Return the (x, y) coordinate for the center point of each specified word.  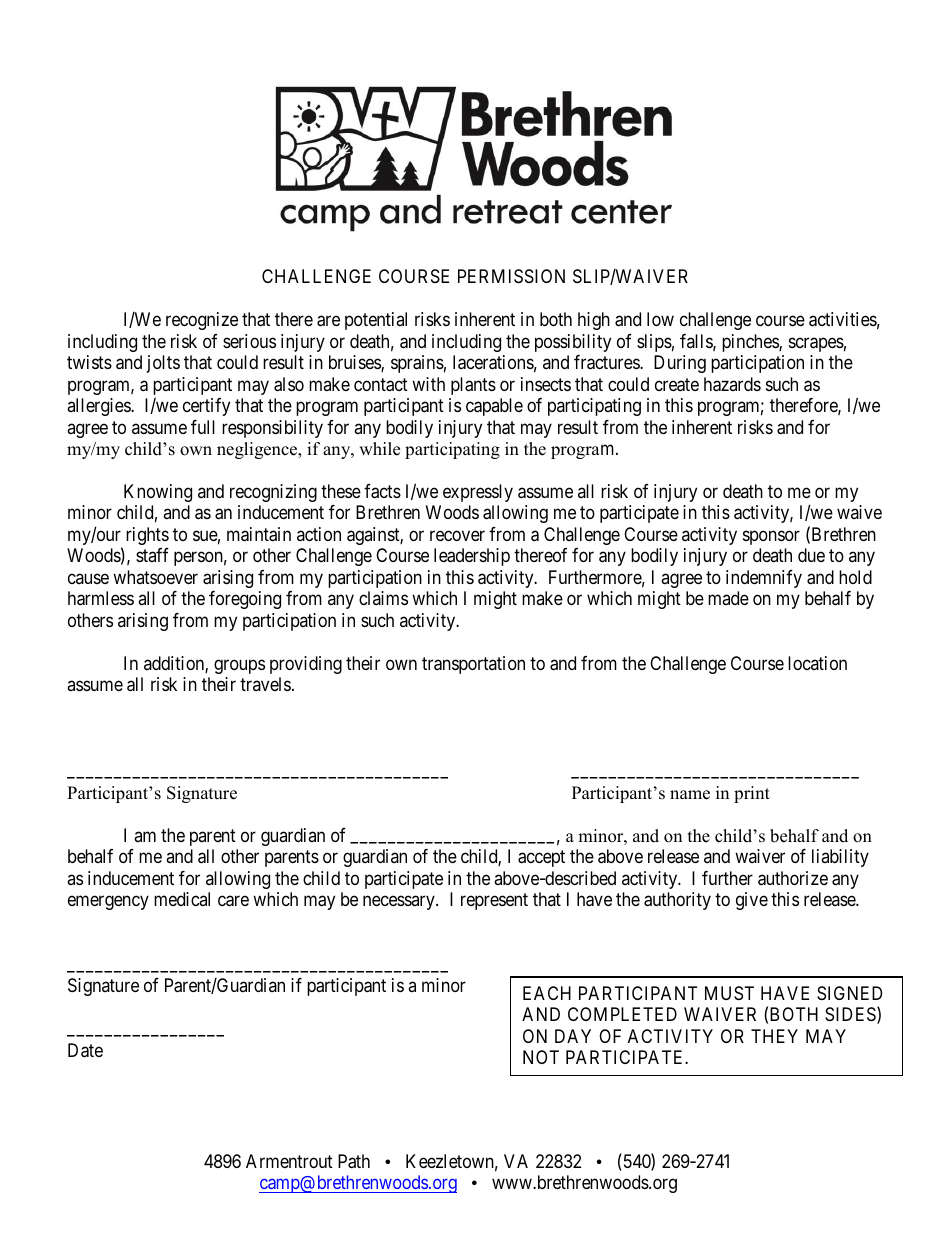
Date (85, 1050)
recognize (202, 321)
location (817, 663)
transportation (473, 665)
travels (265, 684)
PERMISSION (511, 276)
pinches (751, 343)
